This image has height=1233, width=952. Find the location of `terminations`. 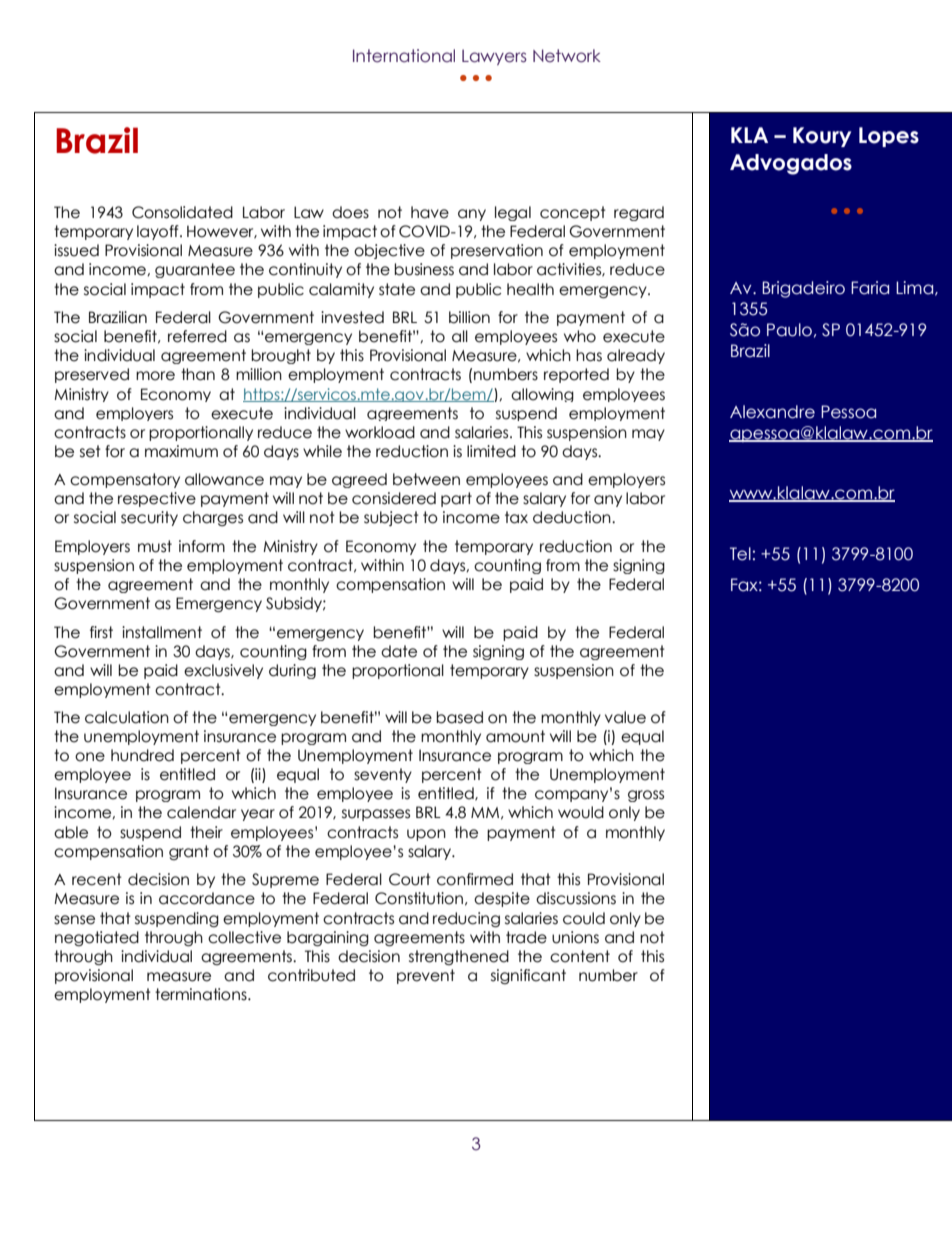

terminations is located at coordinates (202, 994).
